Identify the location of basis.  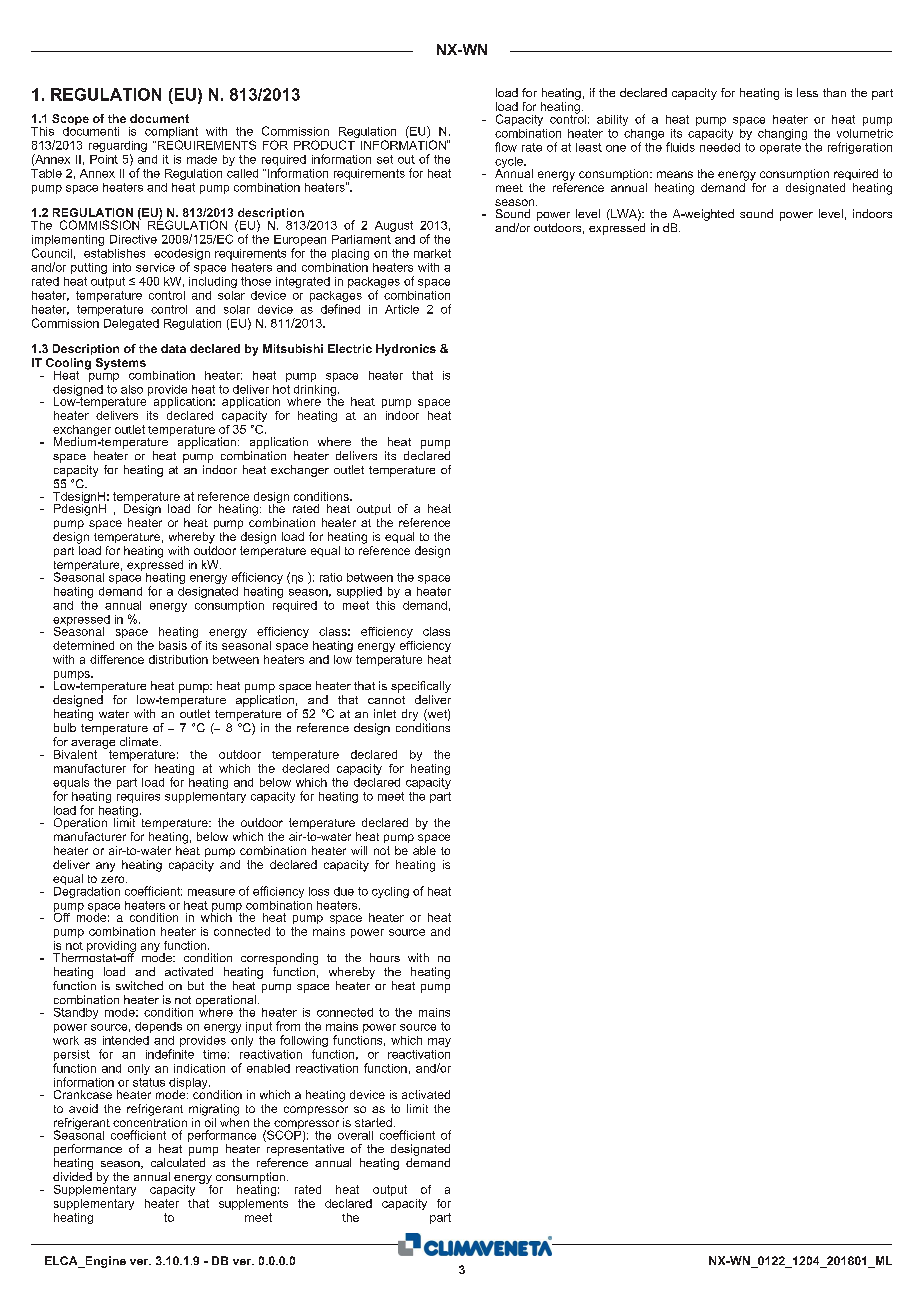
(173, 645).
